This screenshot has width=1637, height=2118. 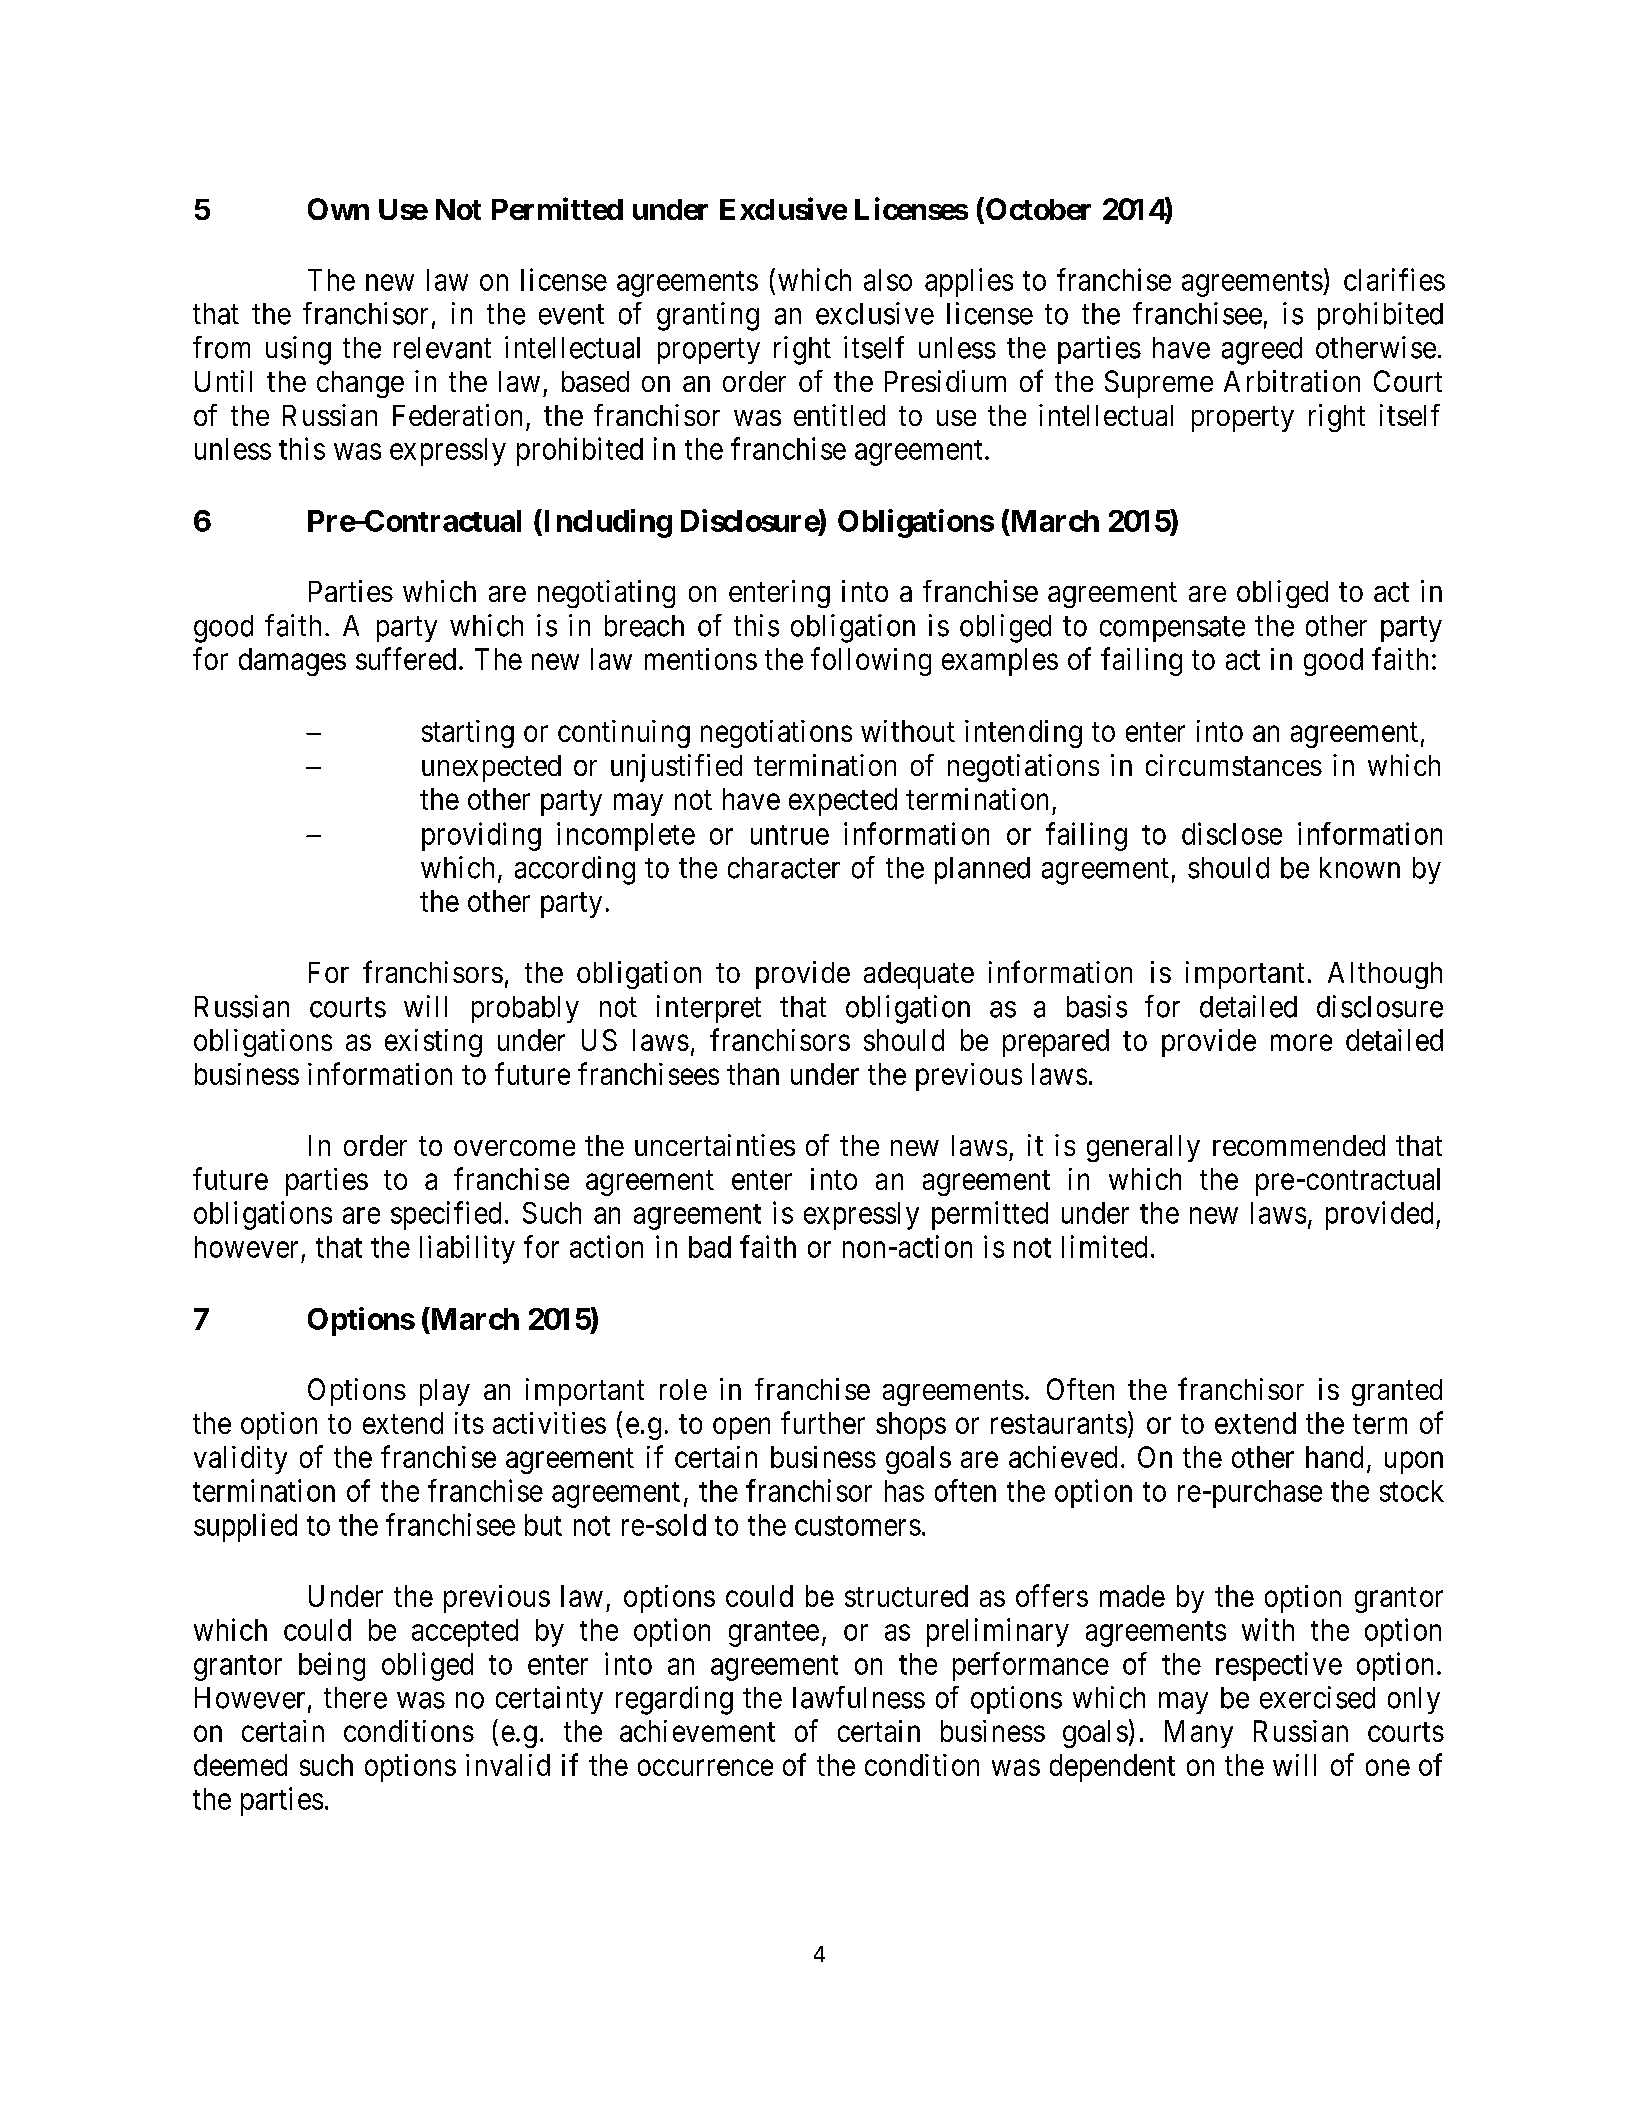 I want to click on there, so click(x=355, y=1698).
